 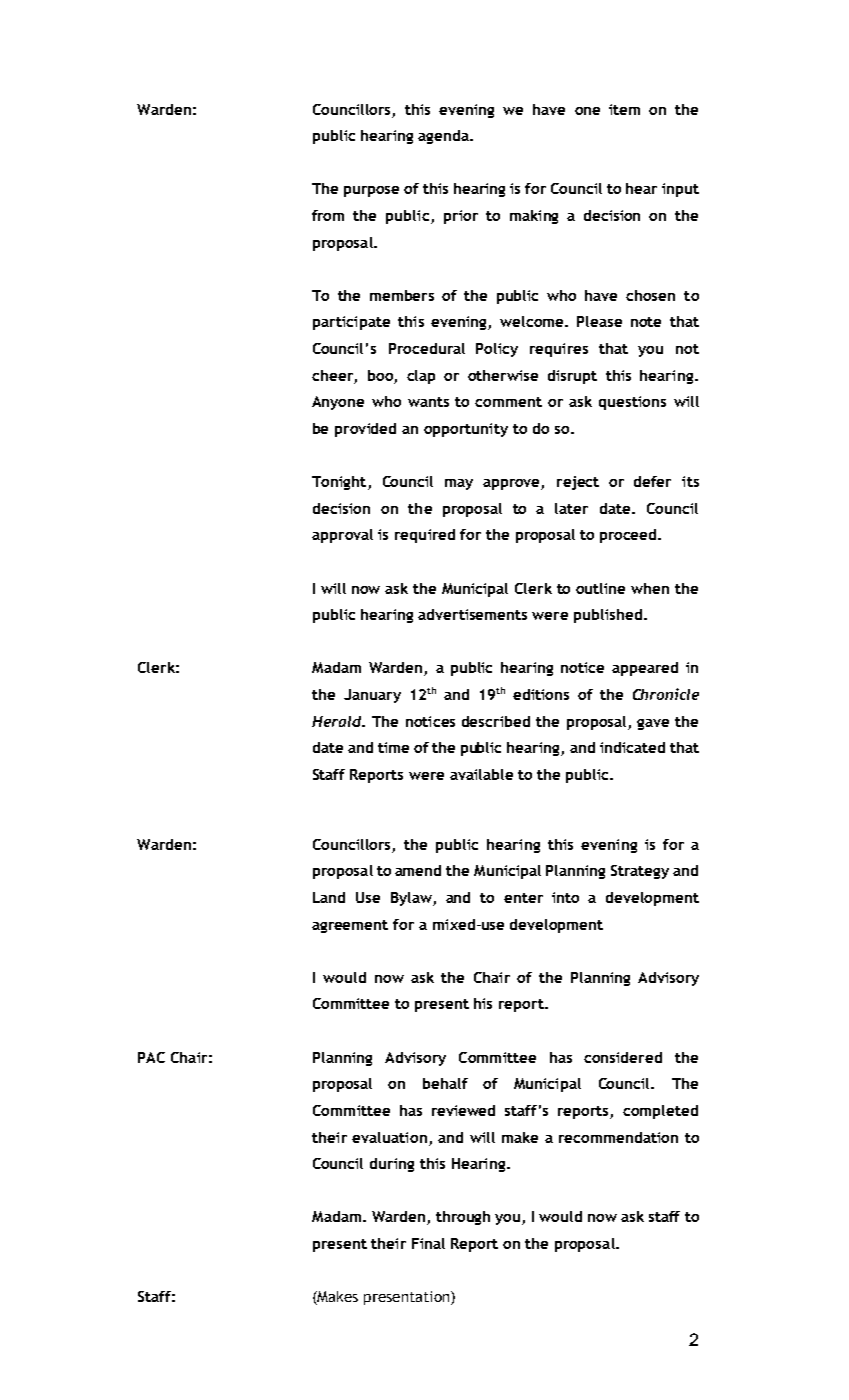 I want to click on January, so click(x=372, y=696).
